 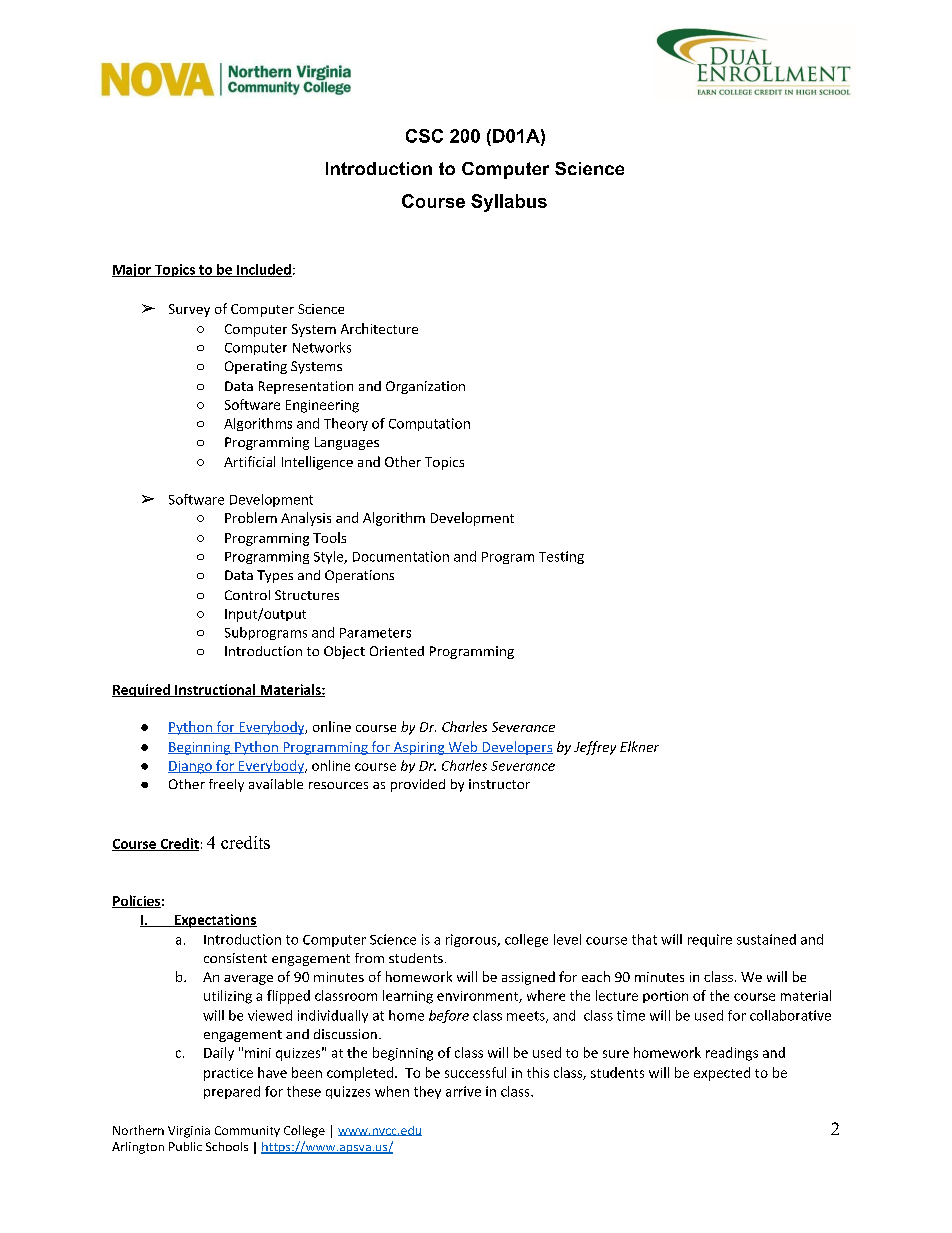 What do you see at coordinates (397, 651) in the screenshot?
I see `Oriented` at bounding box center [397, 651].
